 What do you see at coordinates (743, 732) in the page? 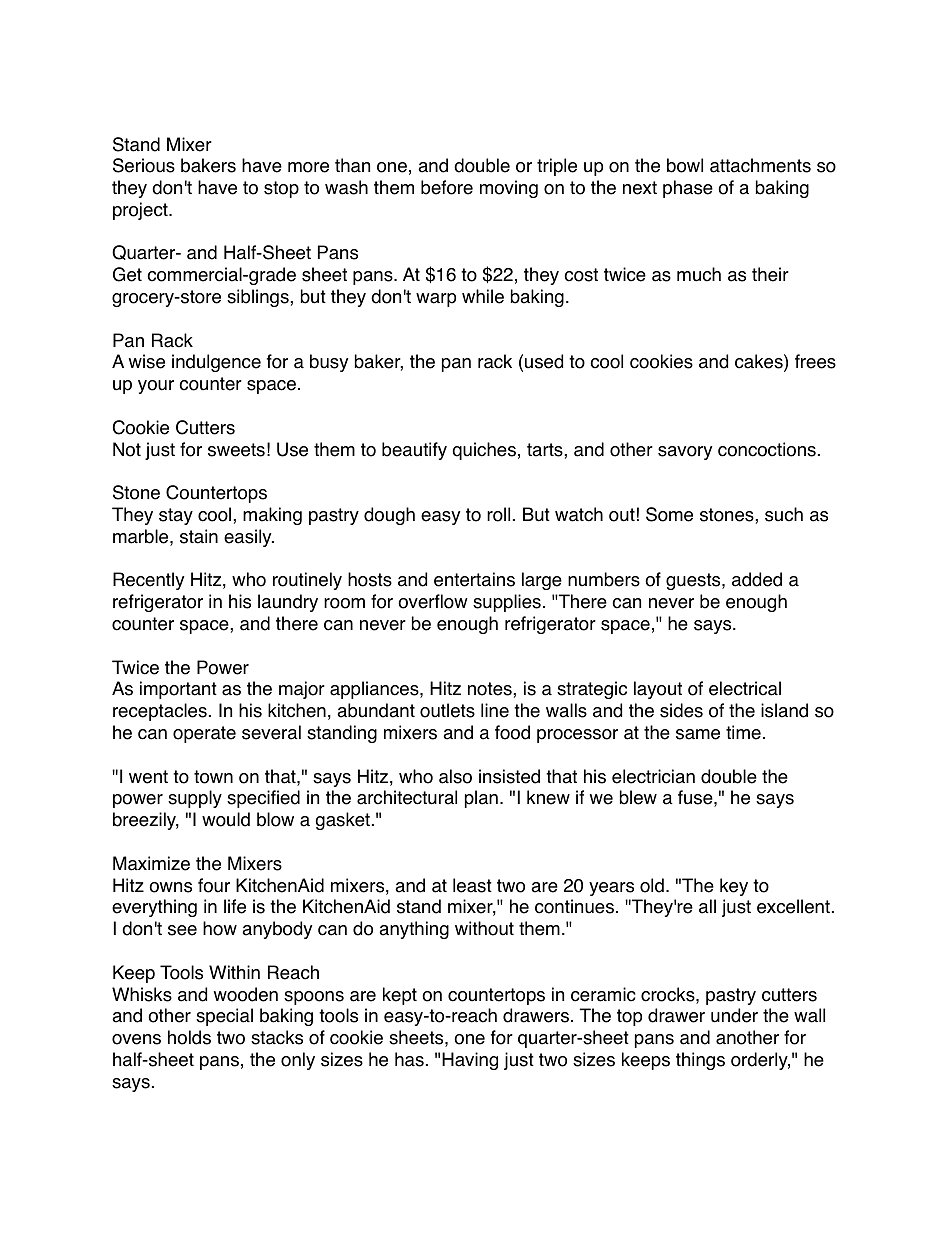
I see `time` at bounding box center [743, 732].
